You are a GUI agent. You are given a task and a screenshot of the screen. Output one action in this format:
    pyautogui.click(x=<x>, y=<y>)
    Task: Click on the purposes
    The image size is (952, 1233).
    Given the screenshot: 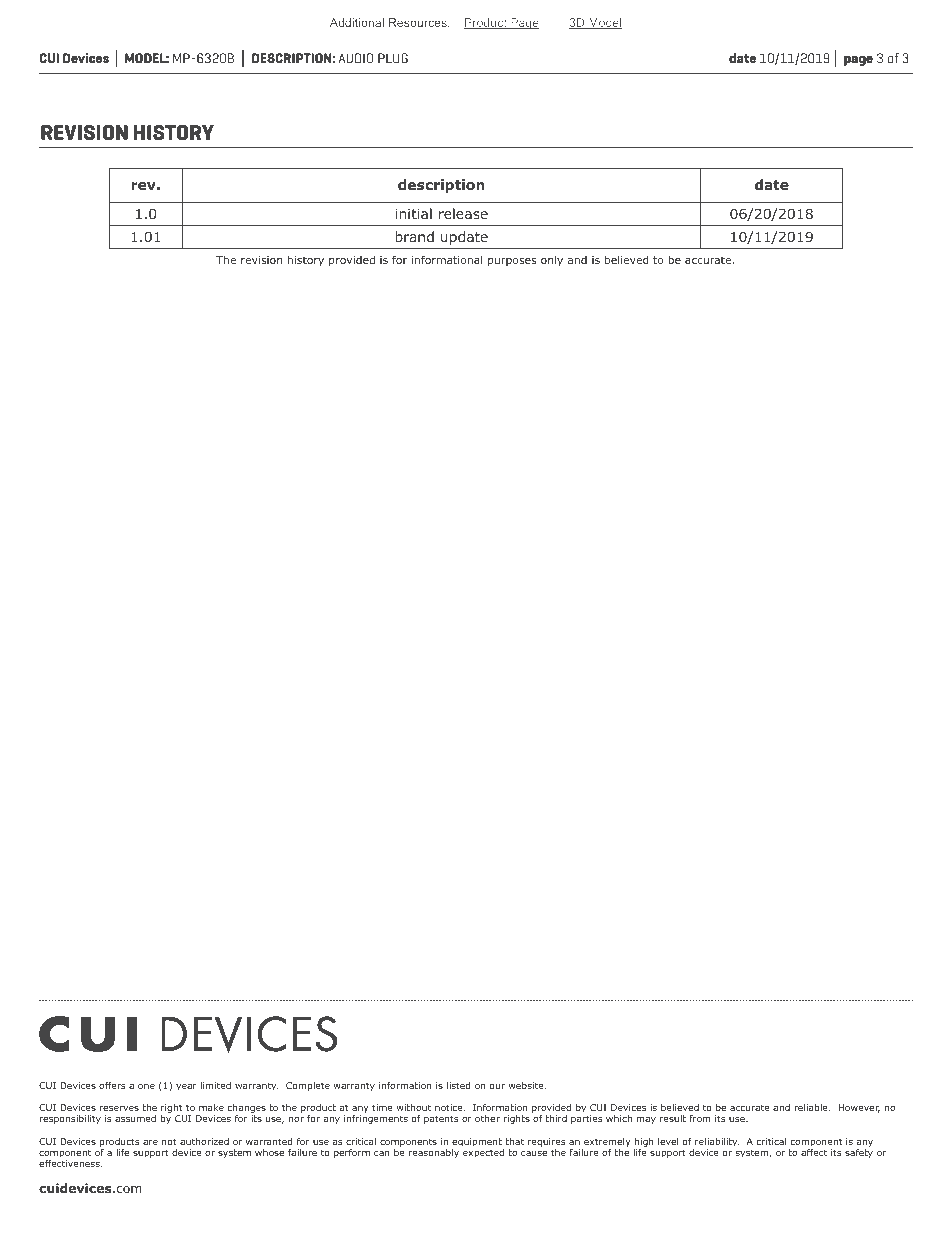 What is the action you would take?
    pyautogui.click(x=512, y=262)
